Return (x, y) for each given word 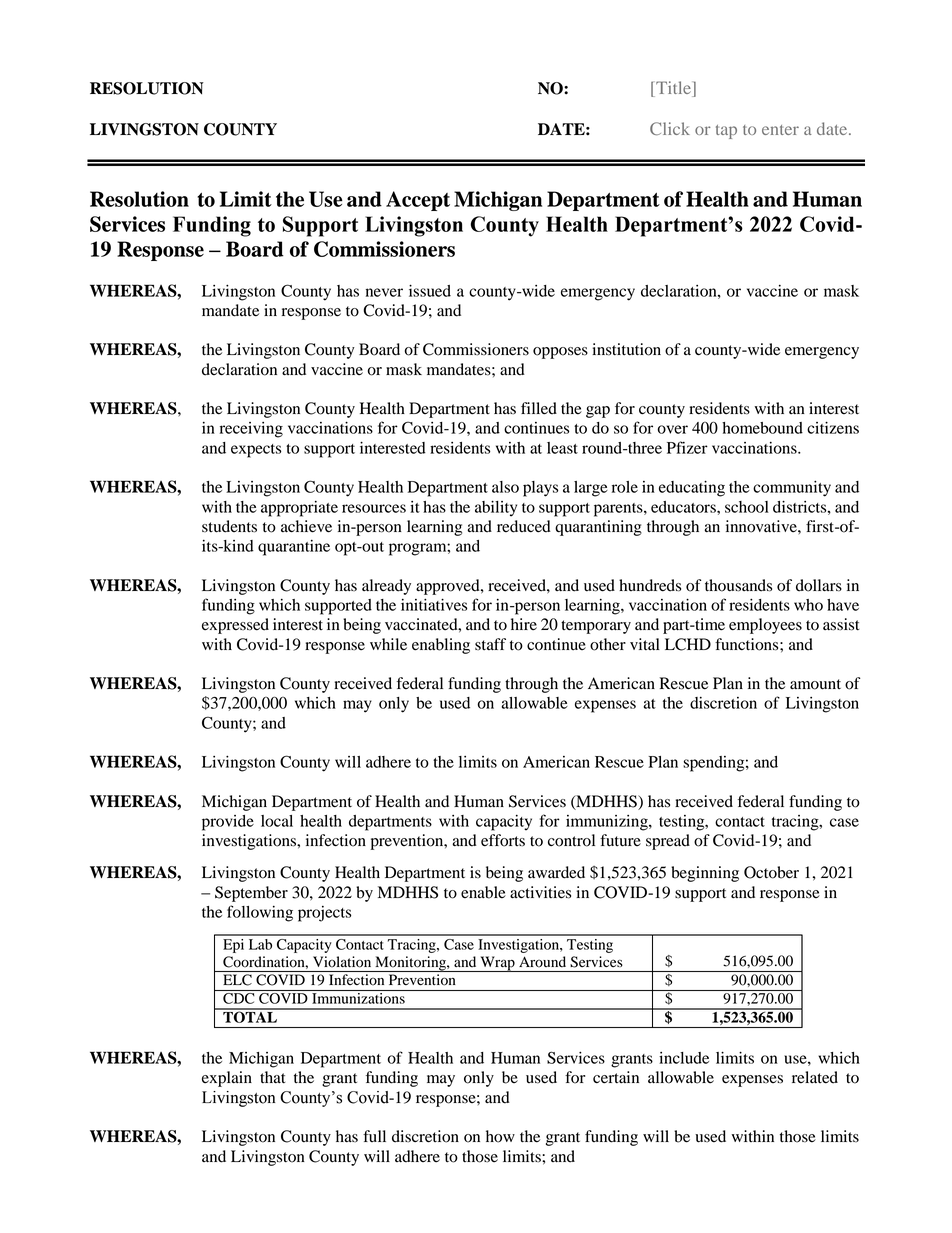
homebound (762, 428)
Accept (418, 201)
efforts (503, 840)
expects (256, 451)
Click (670, 128)
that (273, 1077)
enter (780, 130)
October (771, 872)
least (562, 448)
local (277, 821)
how (500, 1136)
